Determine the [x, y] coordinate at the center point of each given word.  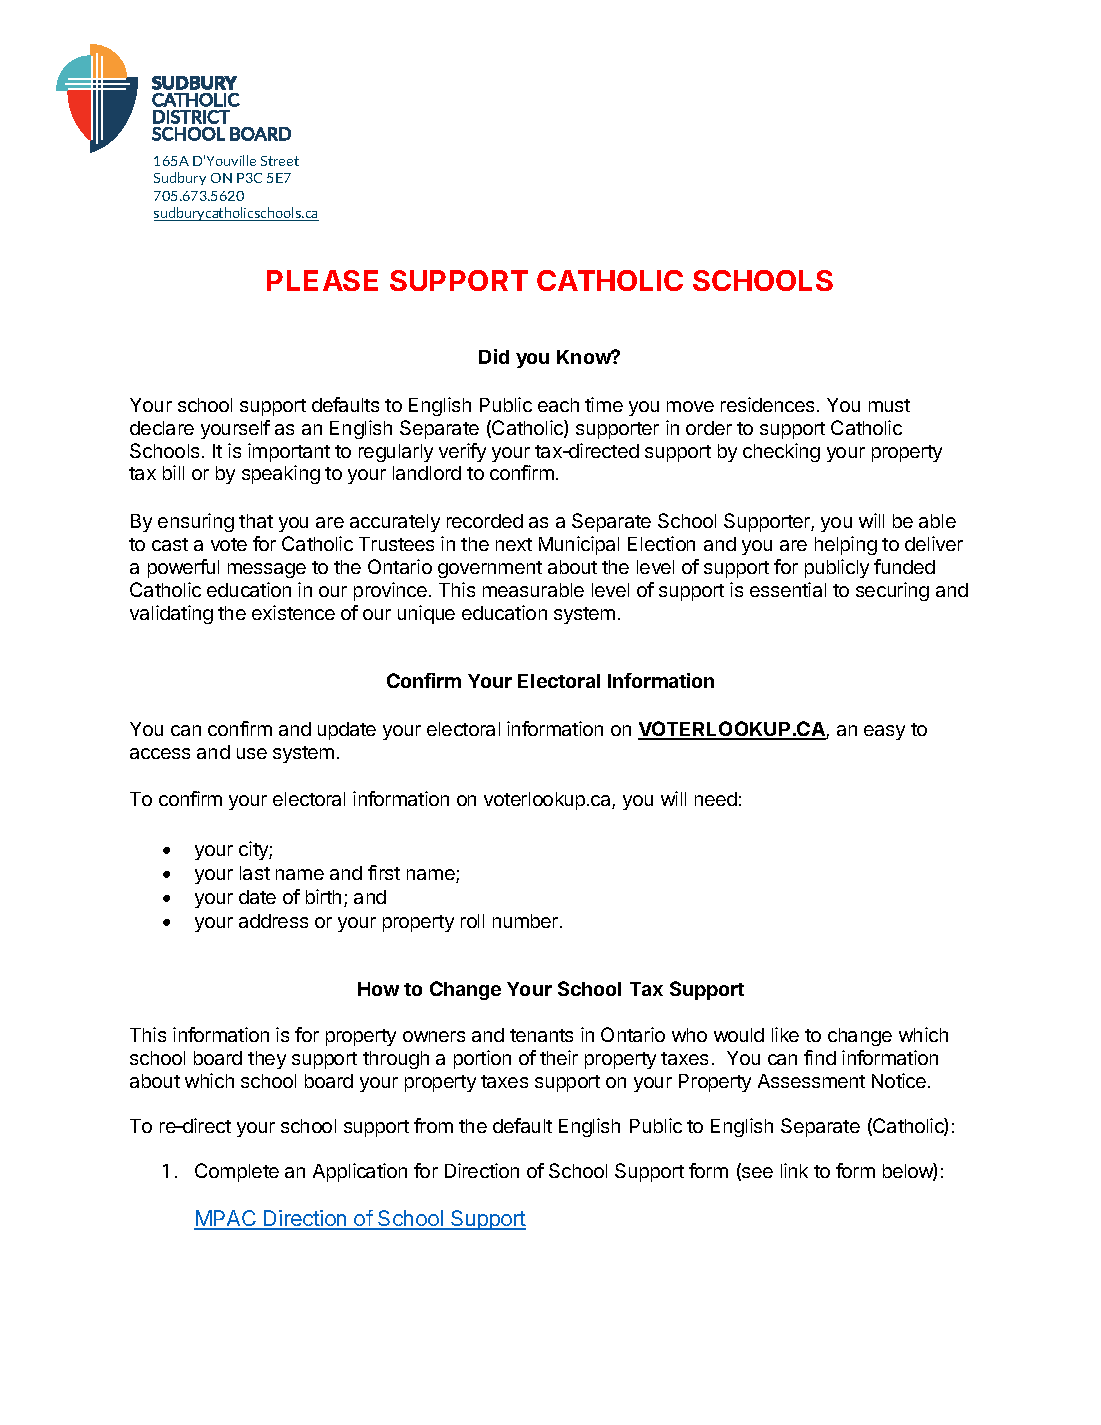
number [525, 921]
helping [846, 545]
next [514, 544]
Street [280, 161]
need [716, 799]
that [256, 521]
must [889, 405]
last [255, 873]
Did [494, 356]
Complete [237, 1172]
